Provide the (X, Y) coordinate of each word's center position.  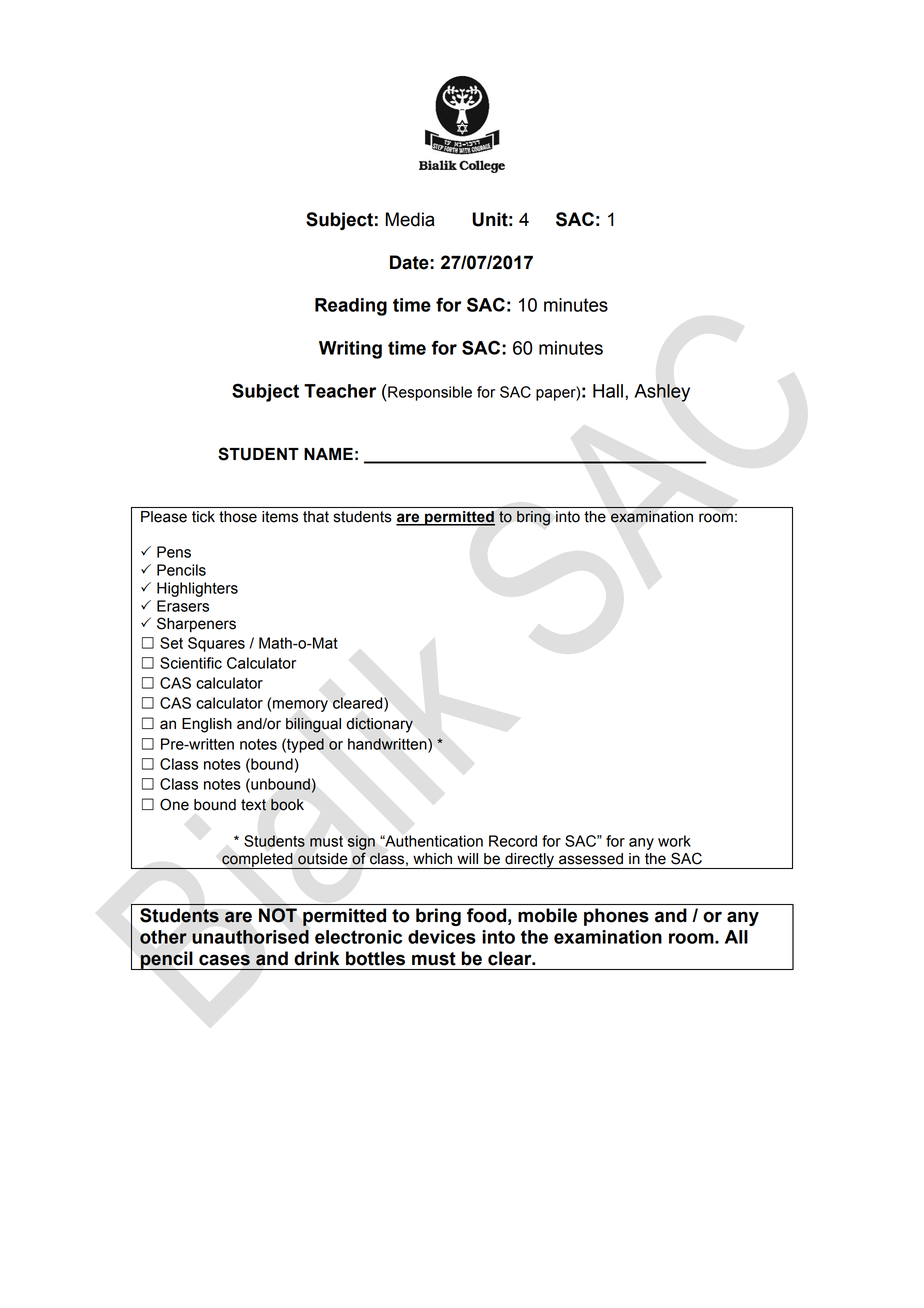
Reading (351, 307)
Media (410, 219)
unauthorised (250, 937)
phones (616, 917)
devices (442, 937)
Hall (608, 391)
